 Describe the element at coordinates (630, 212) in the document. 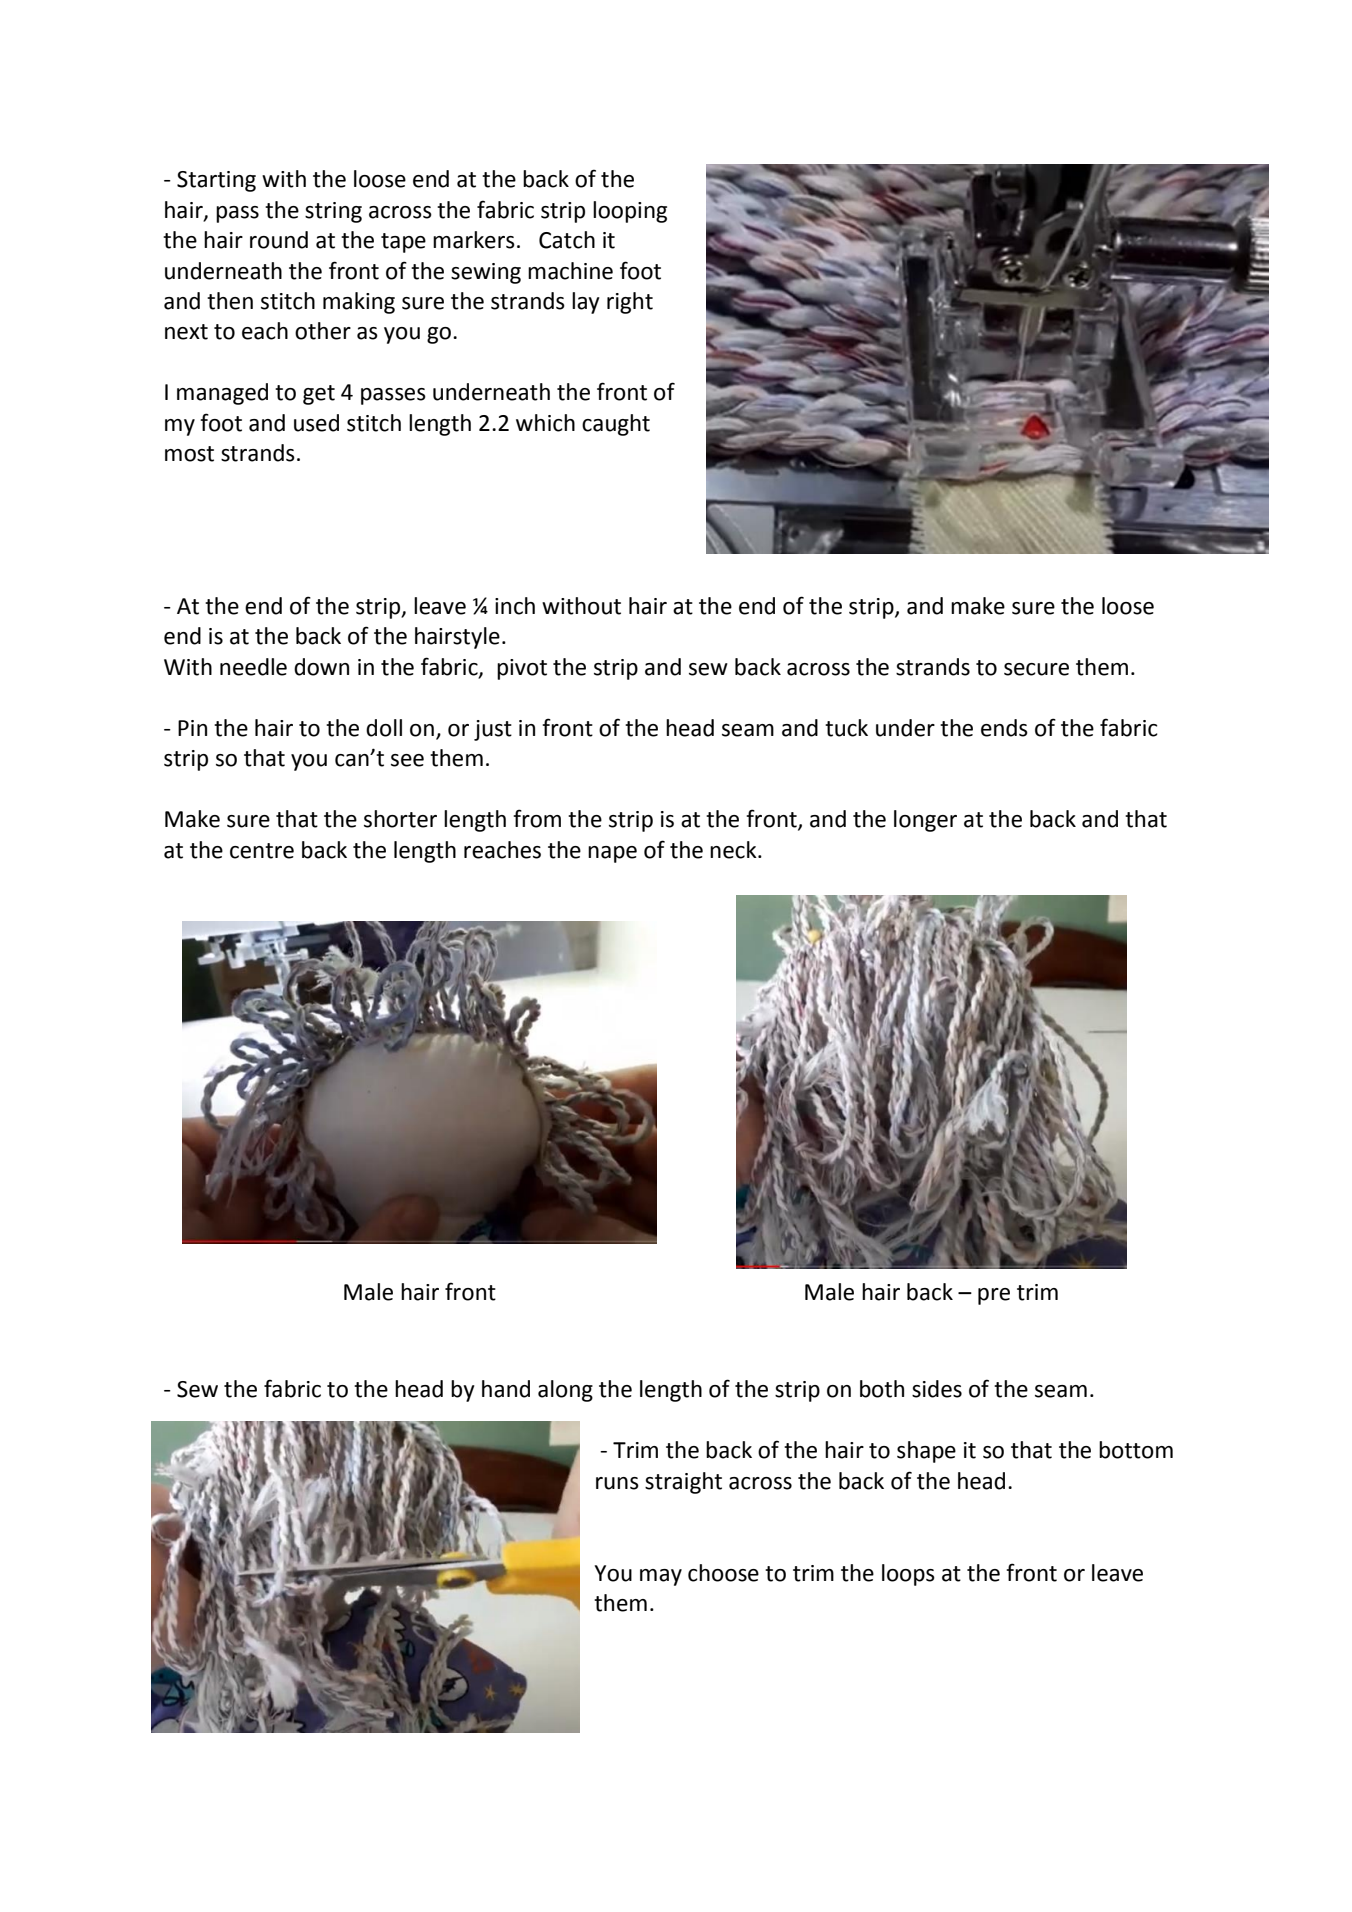

I see `looping` at that location.
